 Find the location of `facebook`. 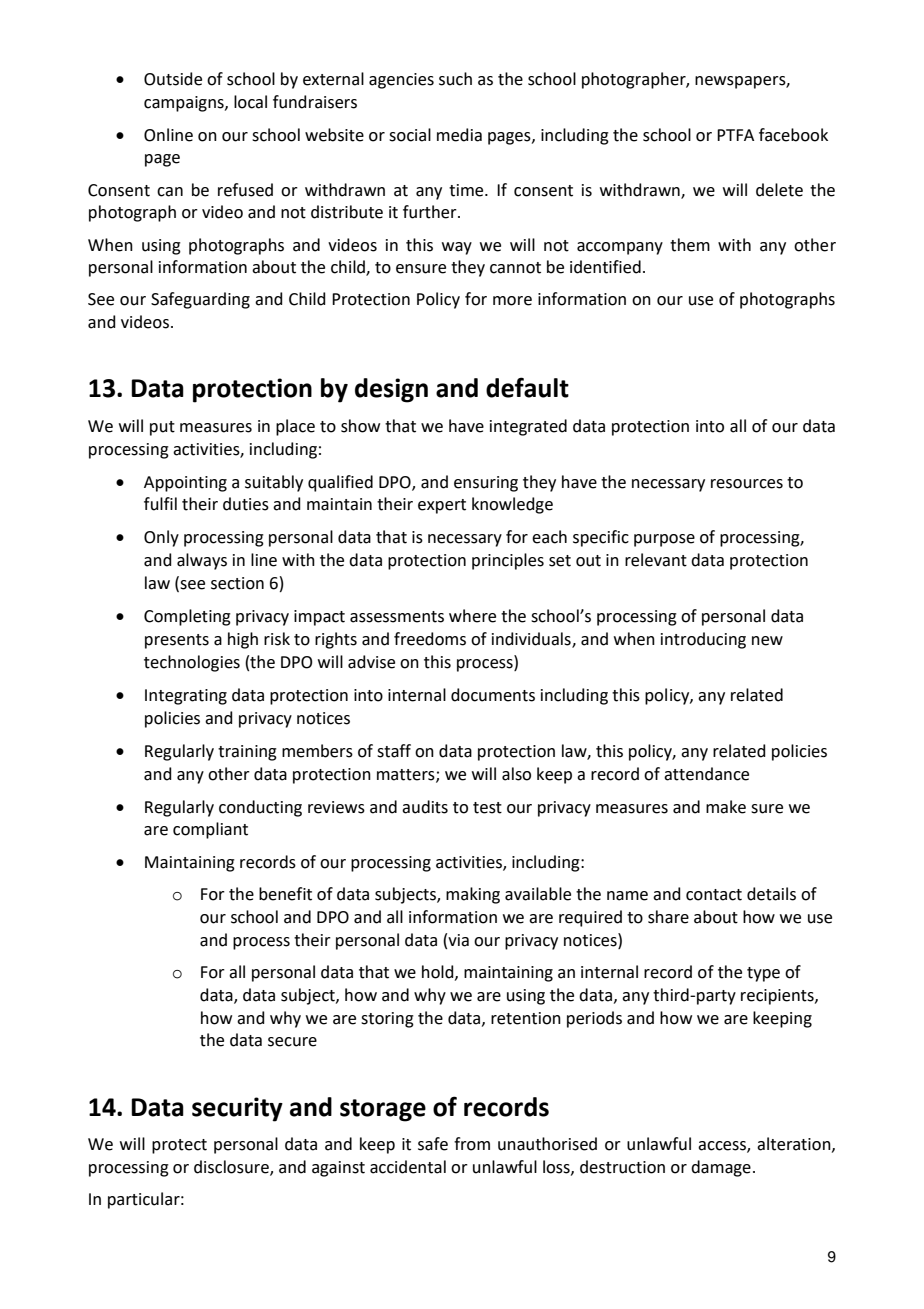

facebook is located at coordinates (793, 135).
